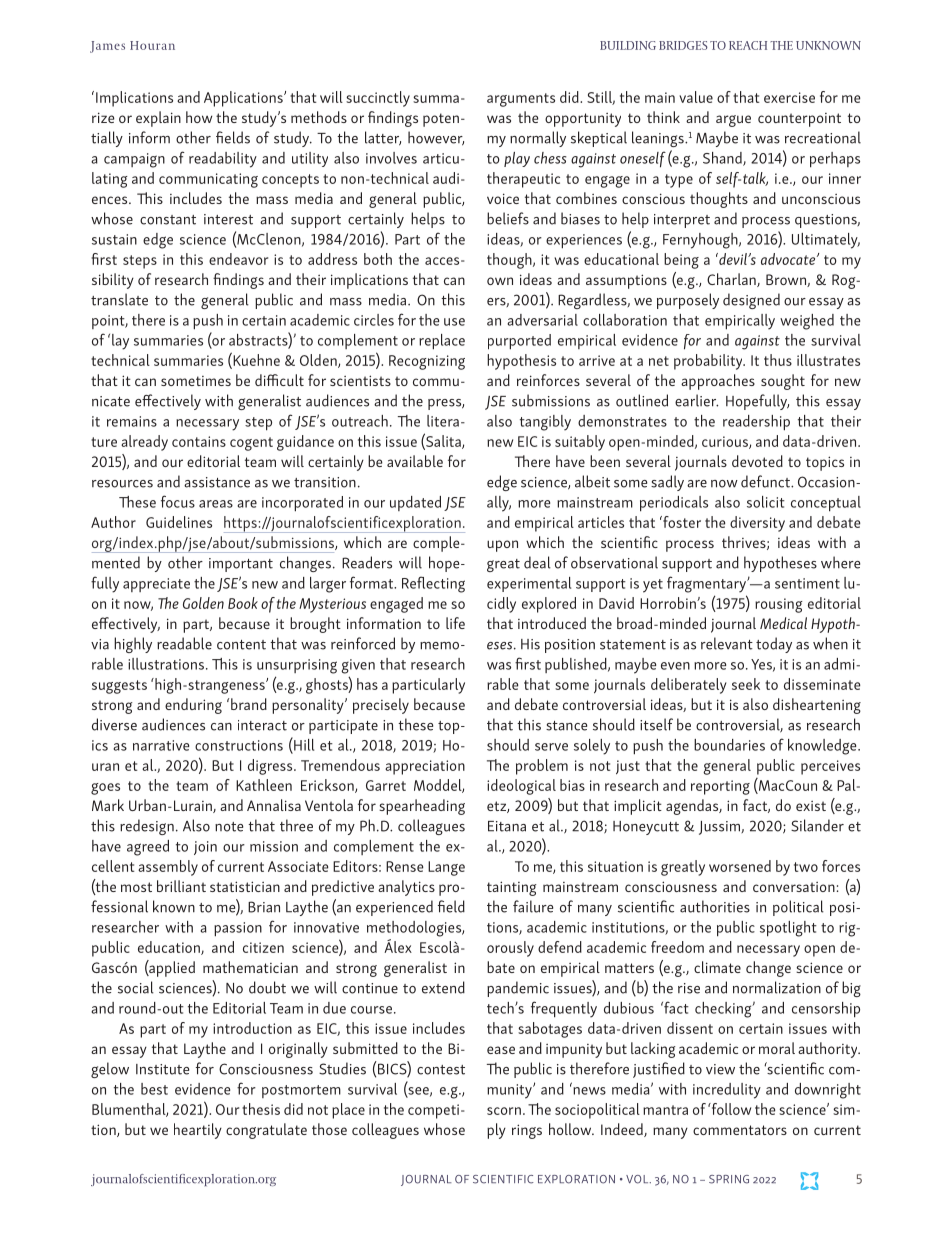 This image has width=952, height=1233. I want to click on contains, so click(199, 441).
